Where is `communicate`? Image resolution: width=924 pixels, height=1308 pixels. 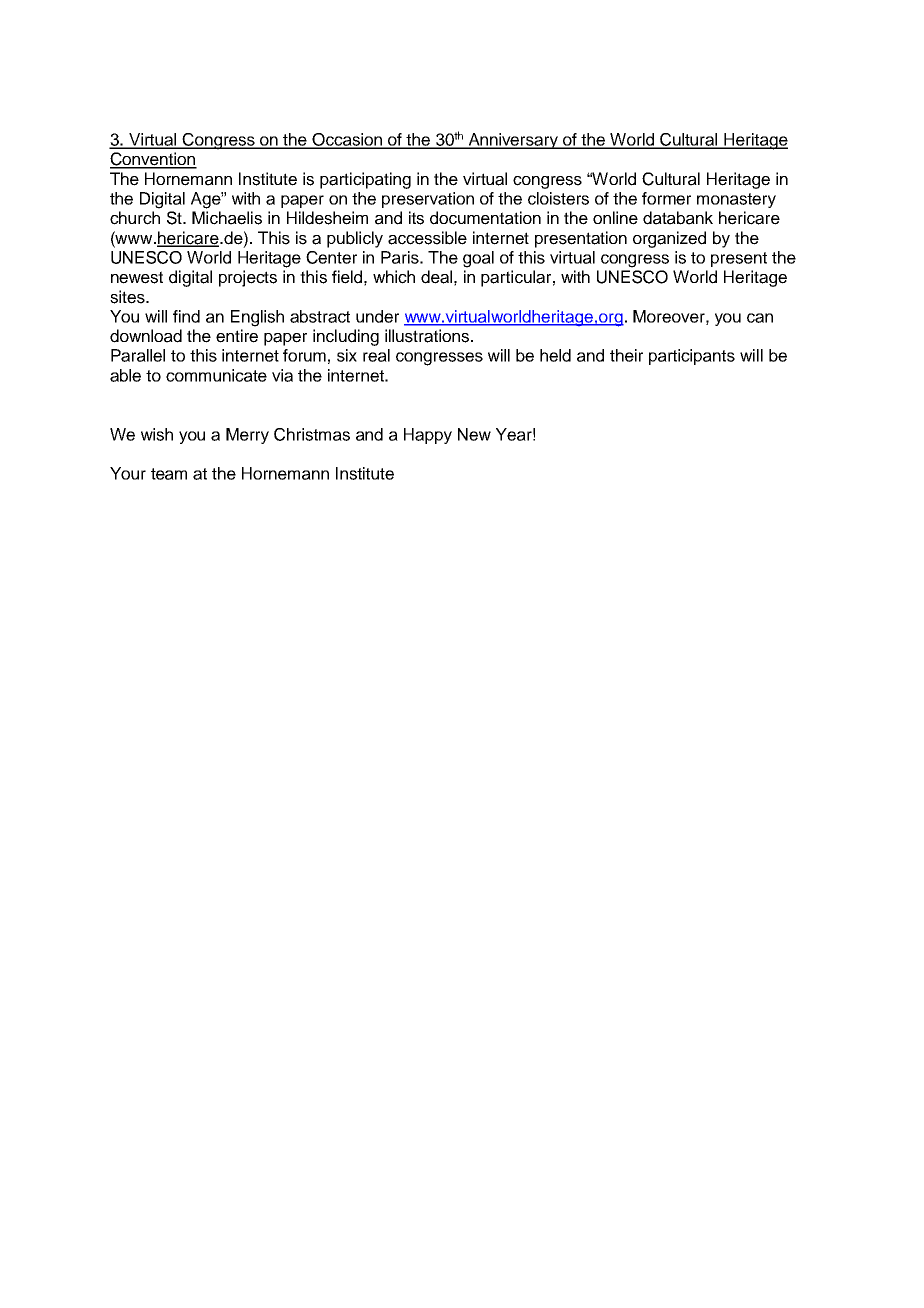
communicate is located at coordinates (216, 375).
